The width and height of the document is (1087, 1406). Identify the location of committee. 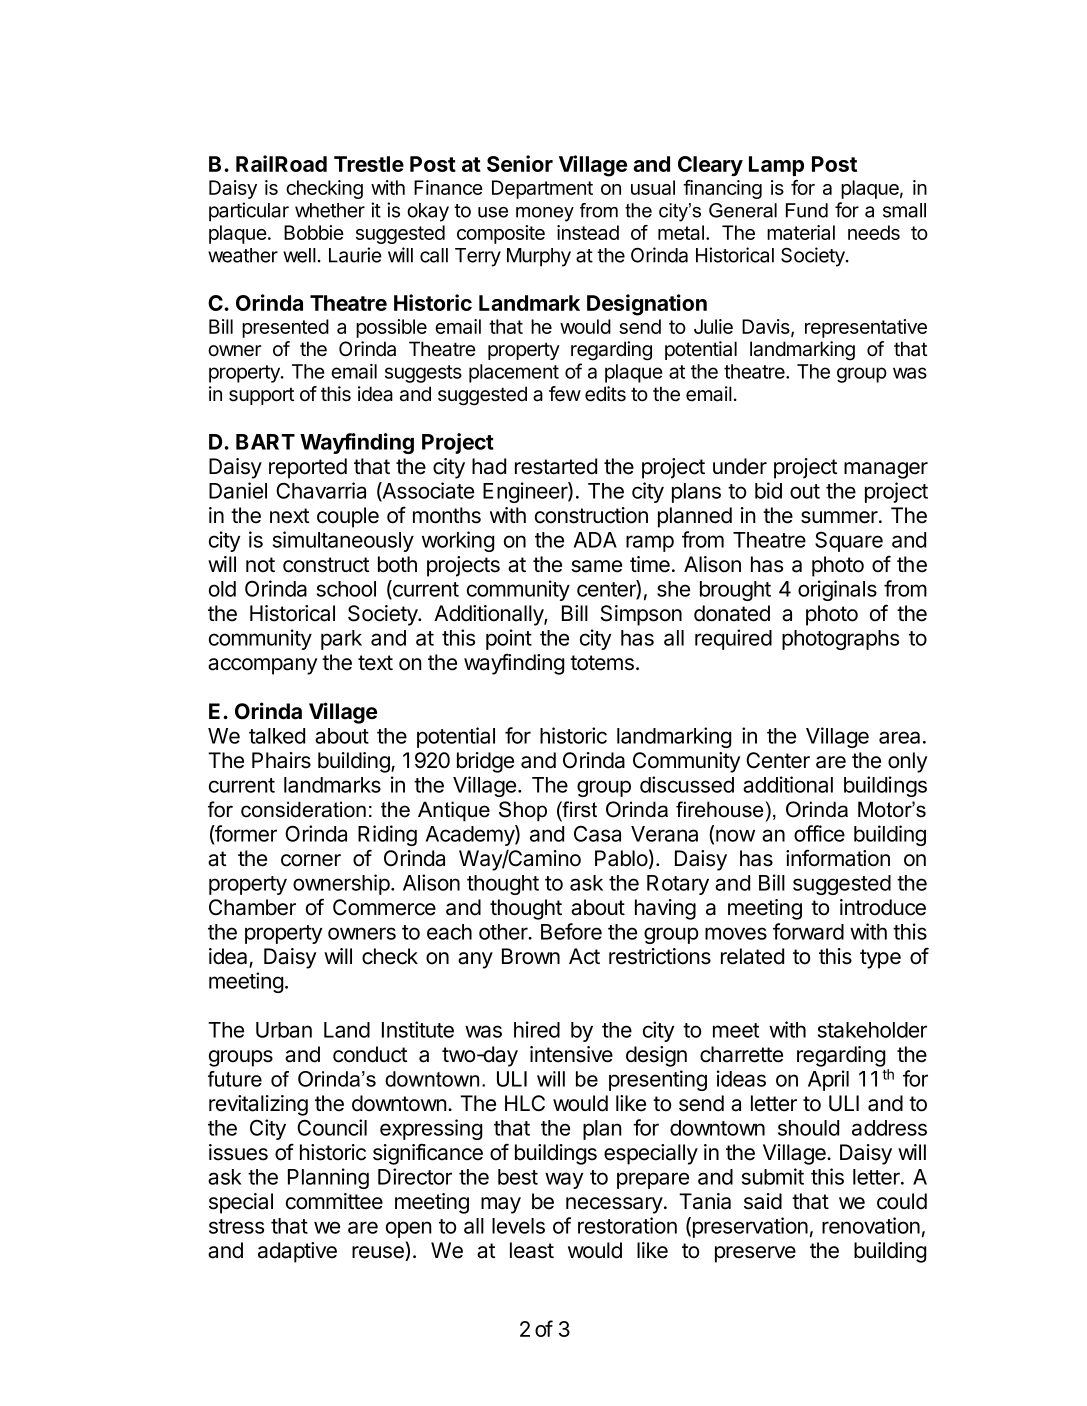
(334, 1201).
